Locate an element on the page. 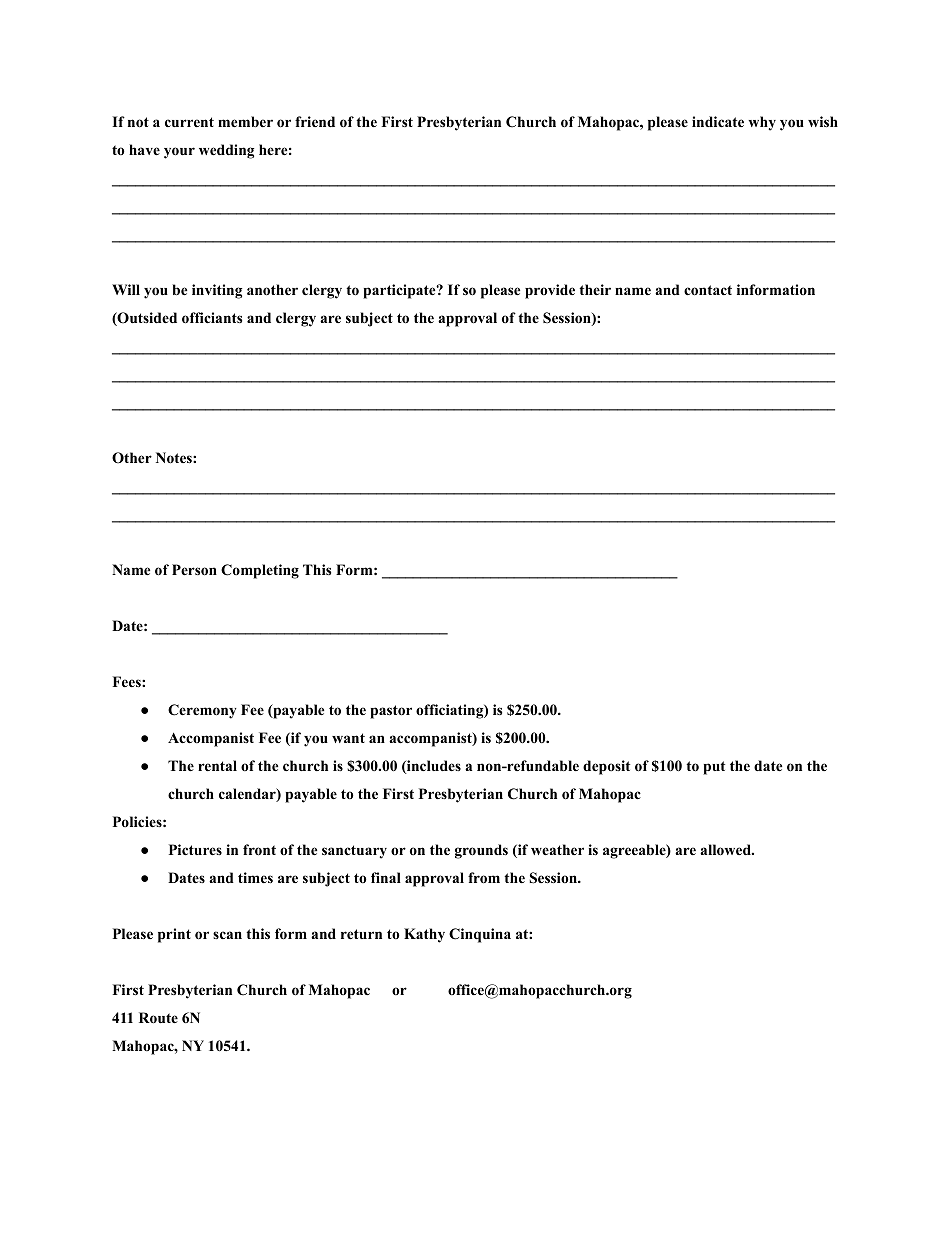  contact is located at coordinates (708, 290).
